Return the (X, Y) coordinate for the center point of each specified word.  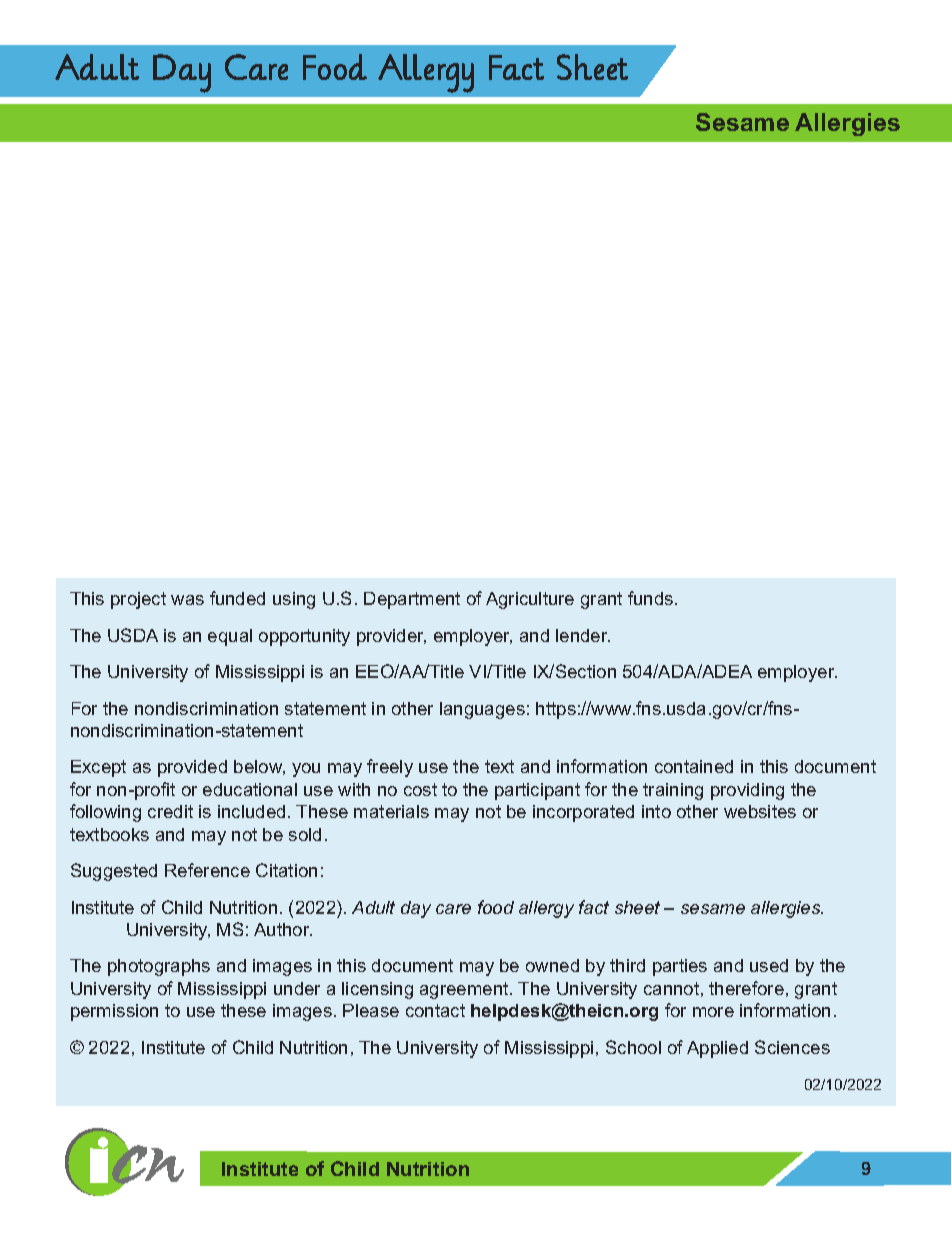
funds (652, 598)
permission (114, 1012)
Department (412, 600)
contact (435, 1010)
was (187, 600)
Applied (717, 1049)
